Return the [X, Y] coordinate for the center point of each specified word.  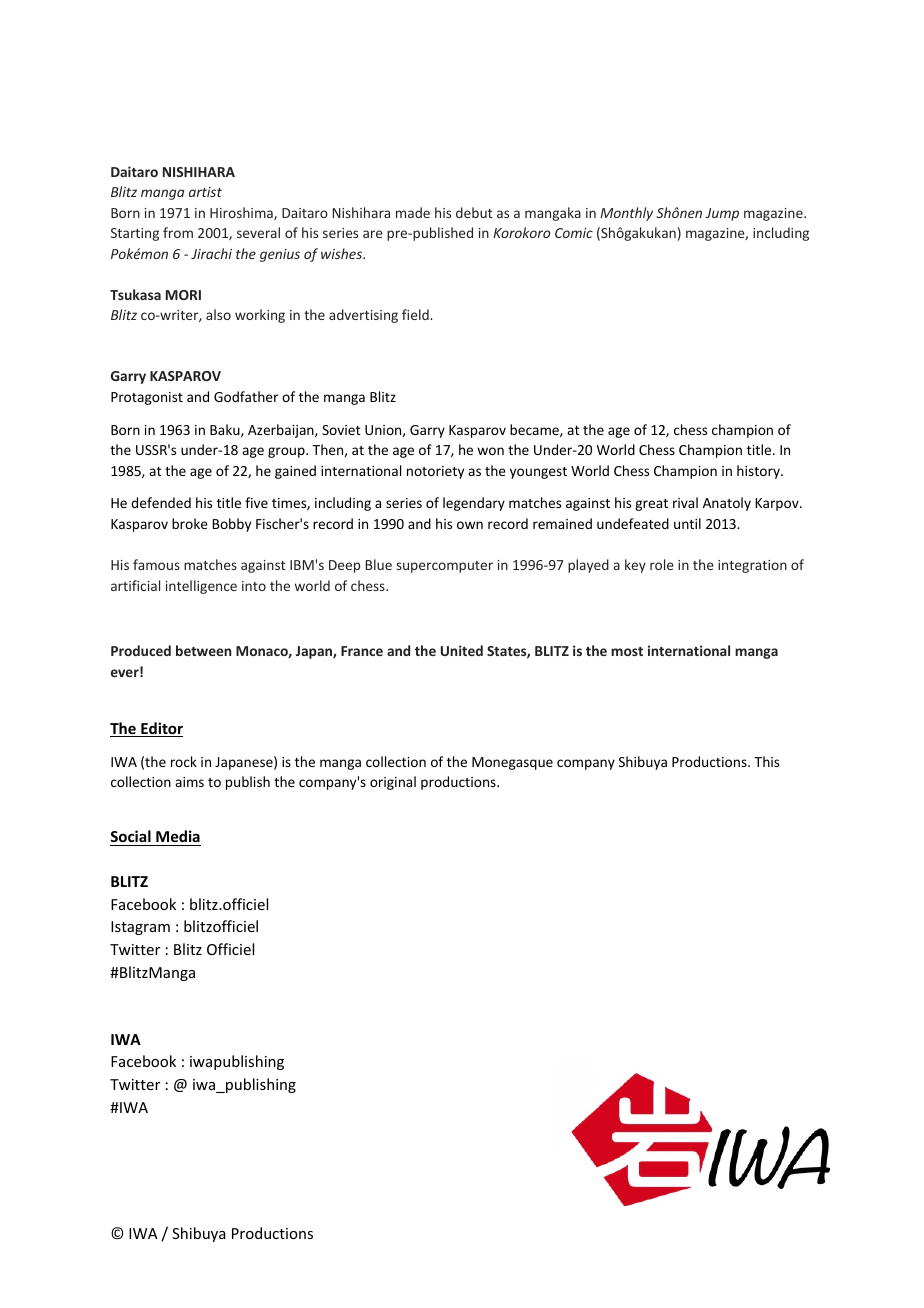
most [627, 651]
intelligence [201, 587]
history [759, 472]
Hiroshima [242, 213]
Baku [226, 430]
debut [474, 212]
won [490, 451]
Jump [722, 214]
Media [178, 836]
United [462, 650]
